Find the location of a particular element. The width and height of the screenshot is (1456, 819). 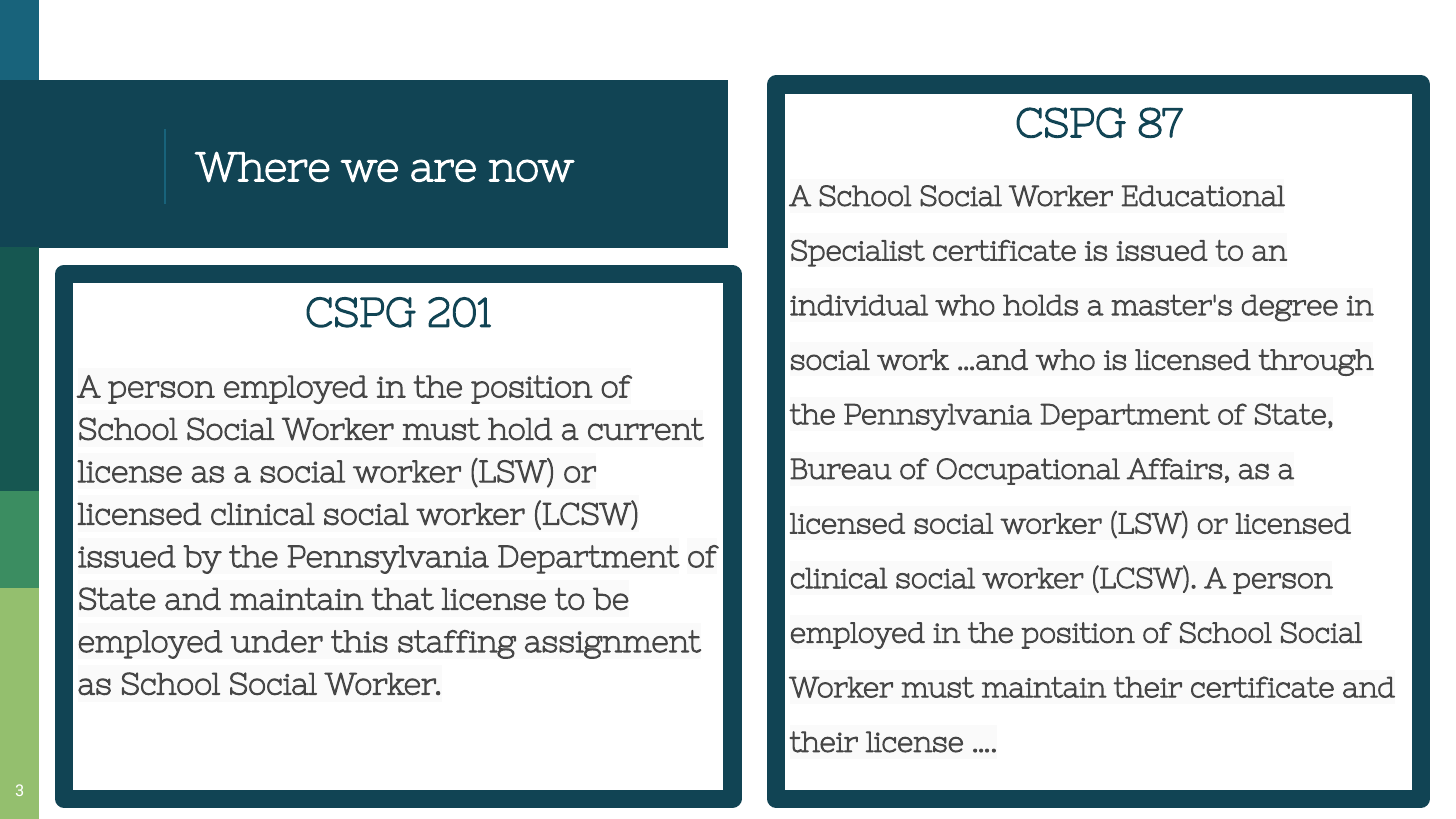

through is located at coordinates (1316, 362).
